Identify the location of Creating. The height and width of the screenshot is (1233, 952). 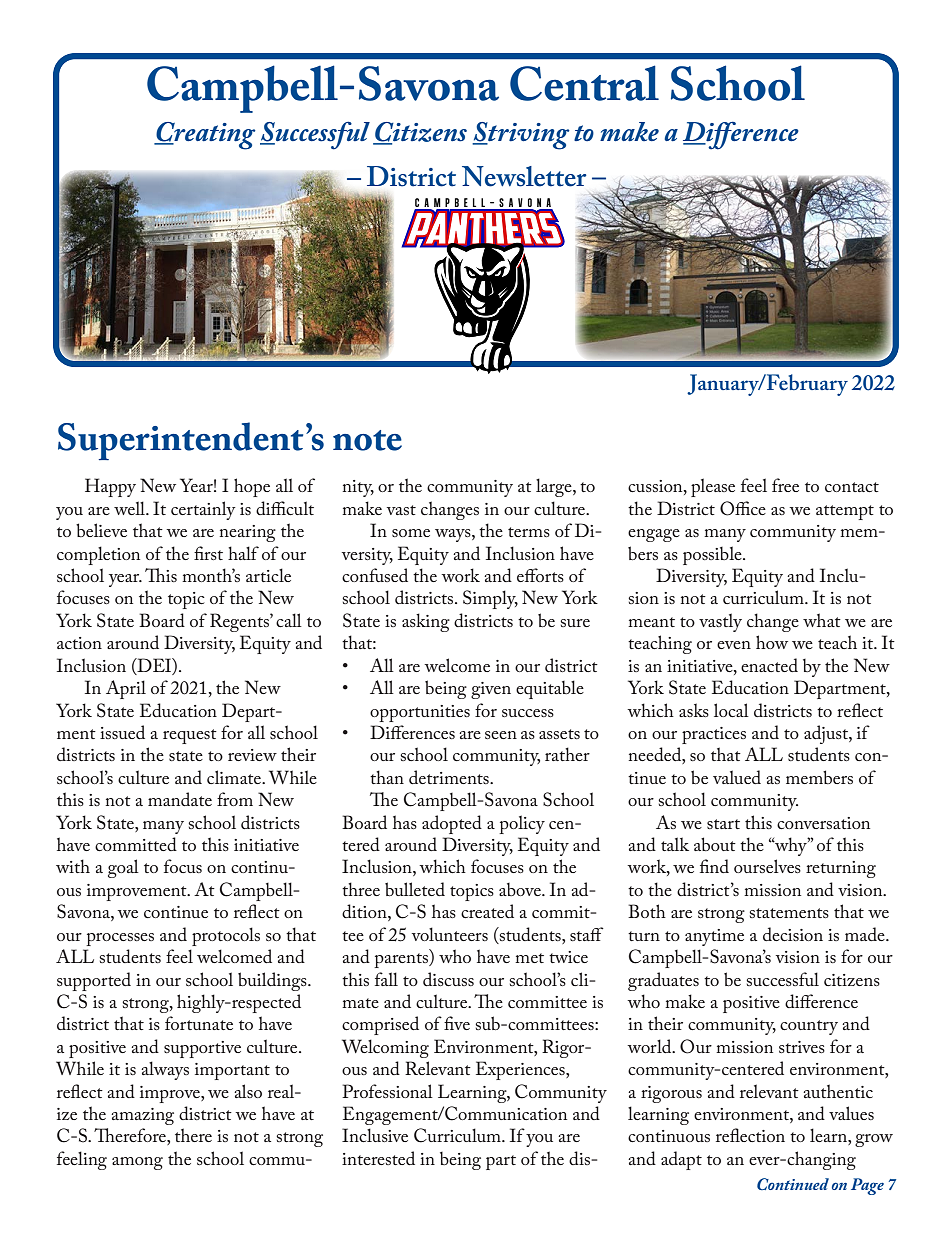
(205, 136).
